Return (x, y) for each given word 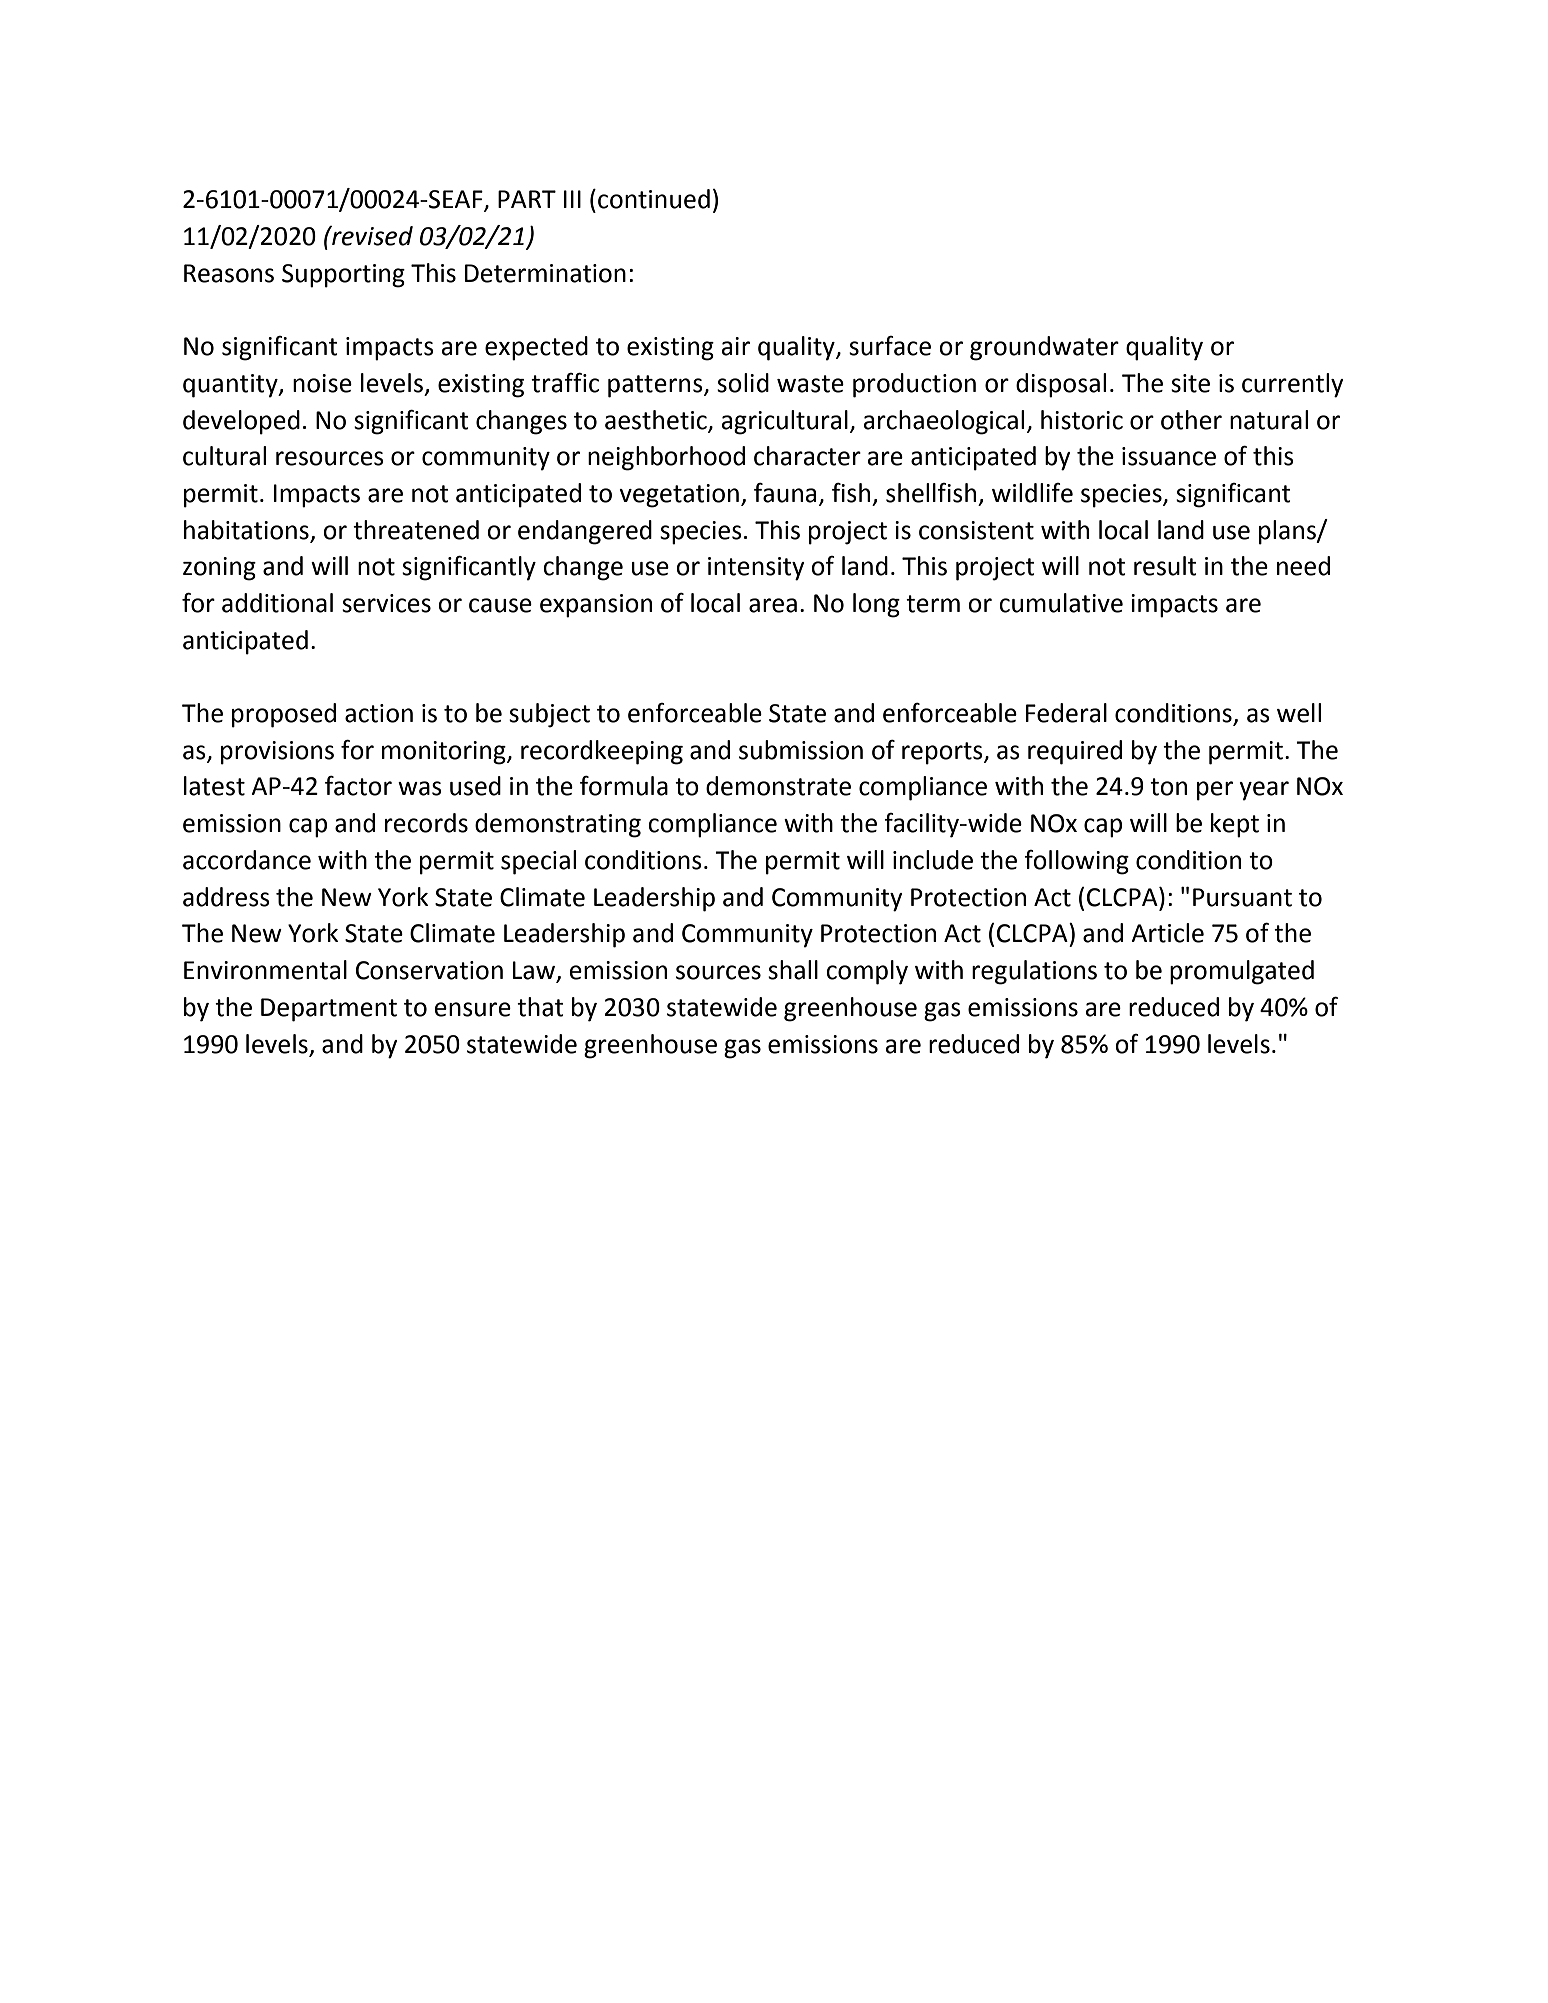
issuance (1169, 456)
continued (654, 199)
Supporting (343, 276)
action (379, 713)
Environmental (265, 970)
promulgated (1242, 972)
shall (793, 970)
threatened (416, 530)
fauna (785, 493)
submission (801, 750)
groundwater (1044, 348)
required (1075, 752)
